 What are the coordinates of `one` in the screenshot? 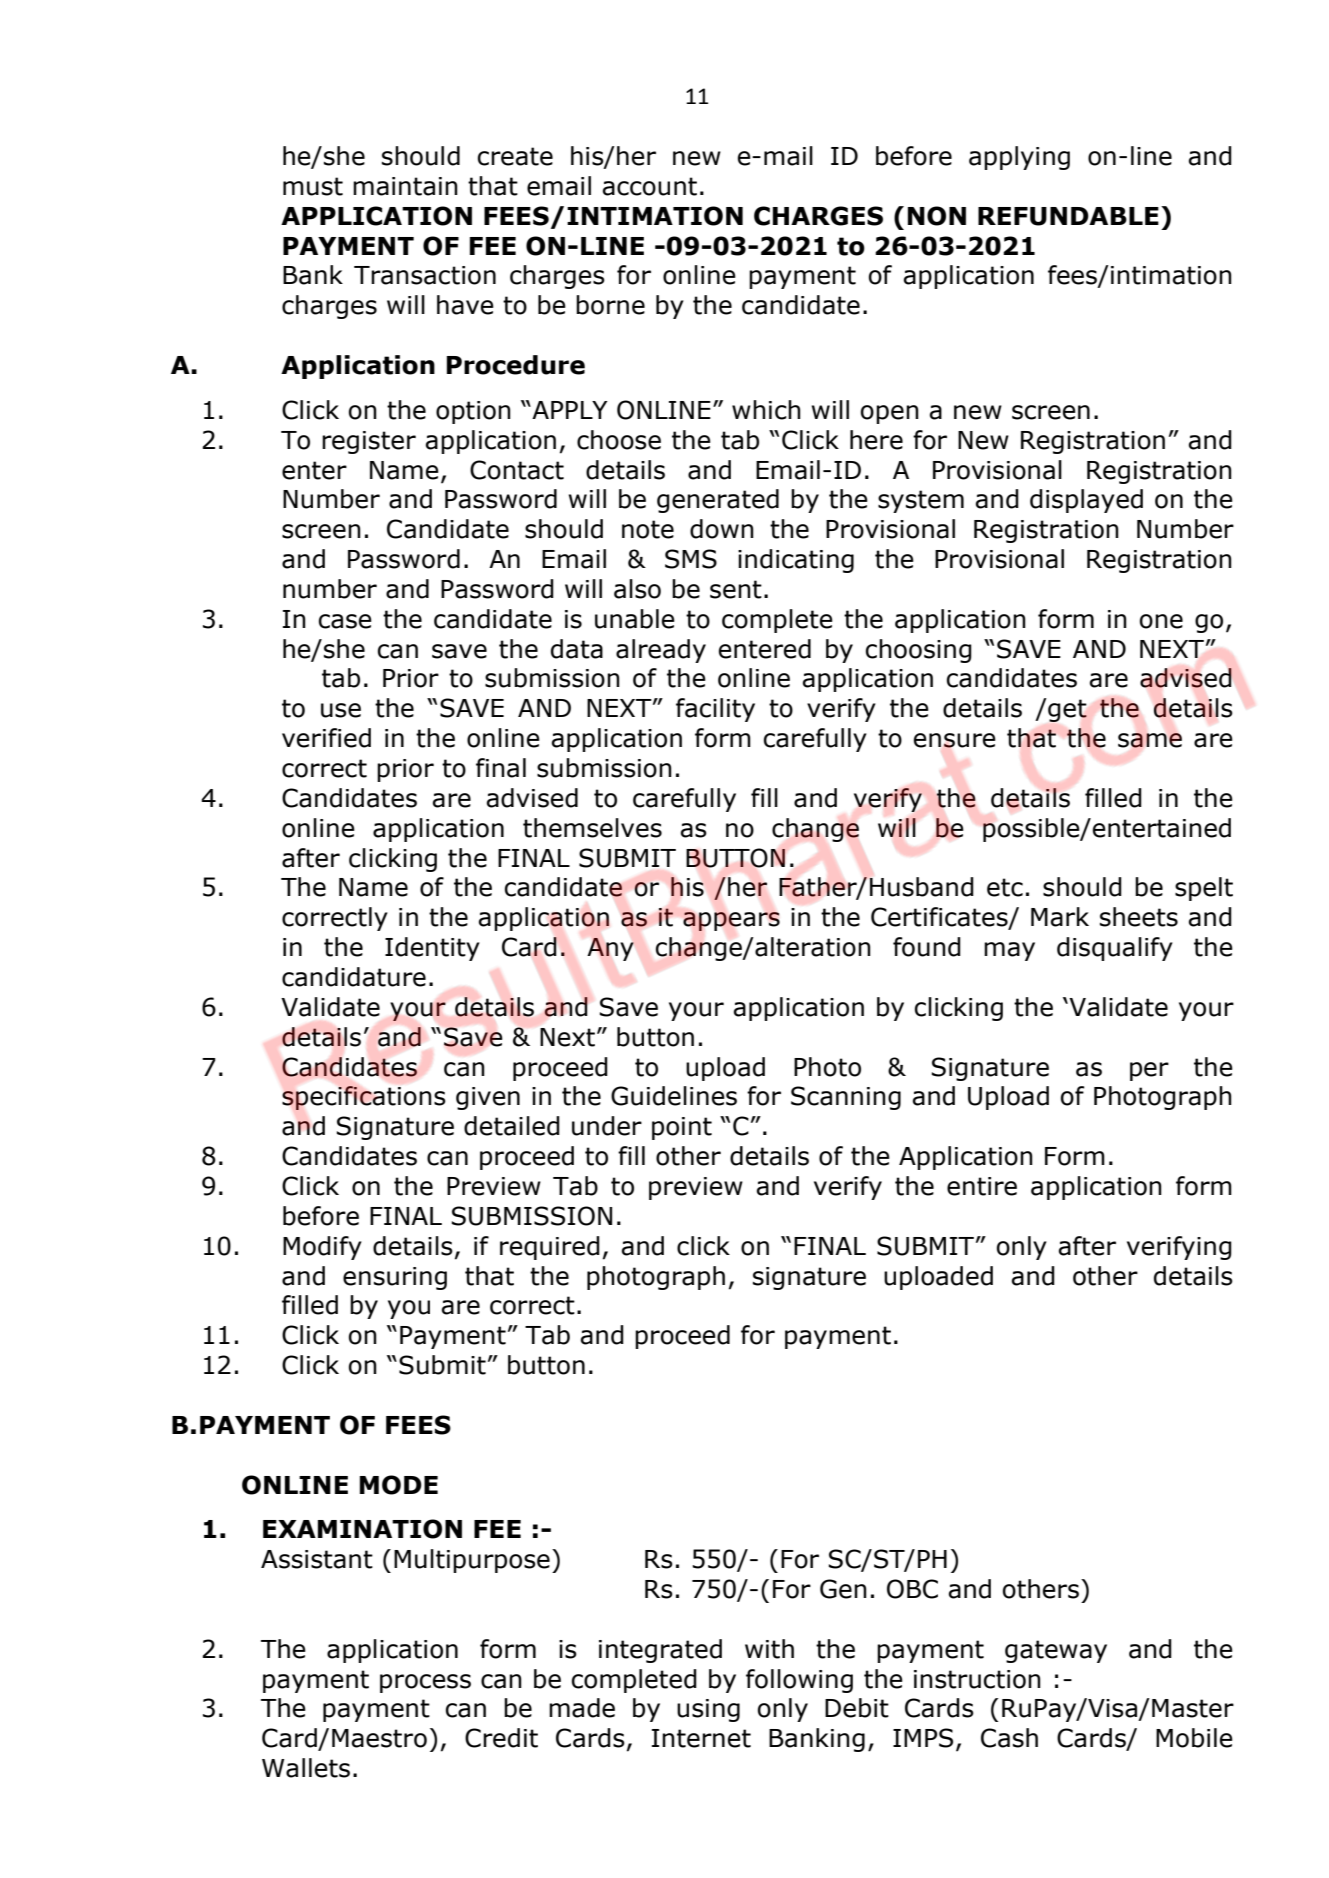 It's located at (1161, 621).
